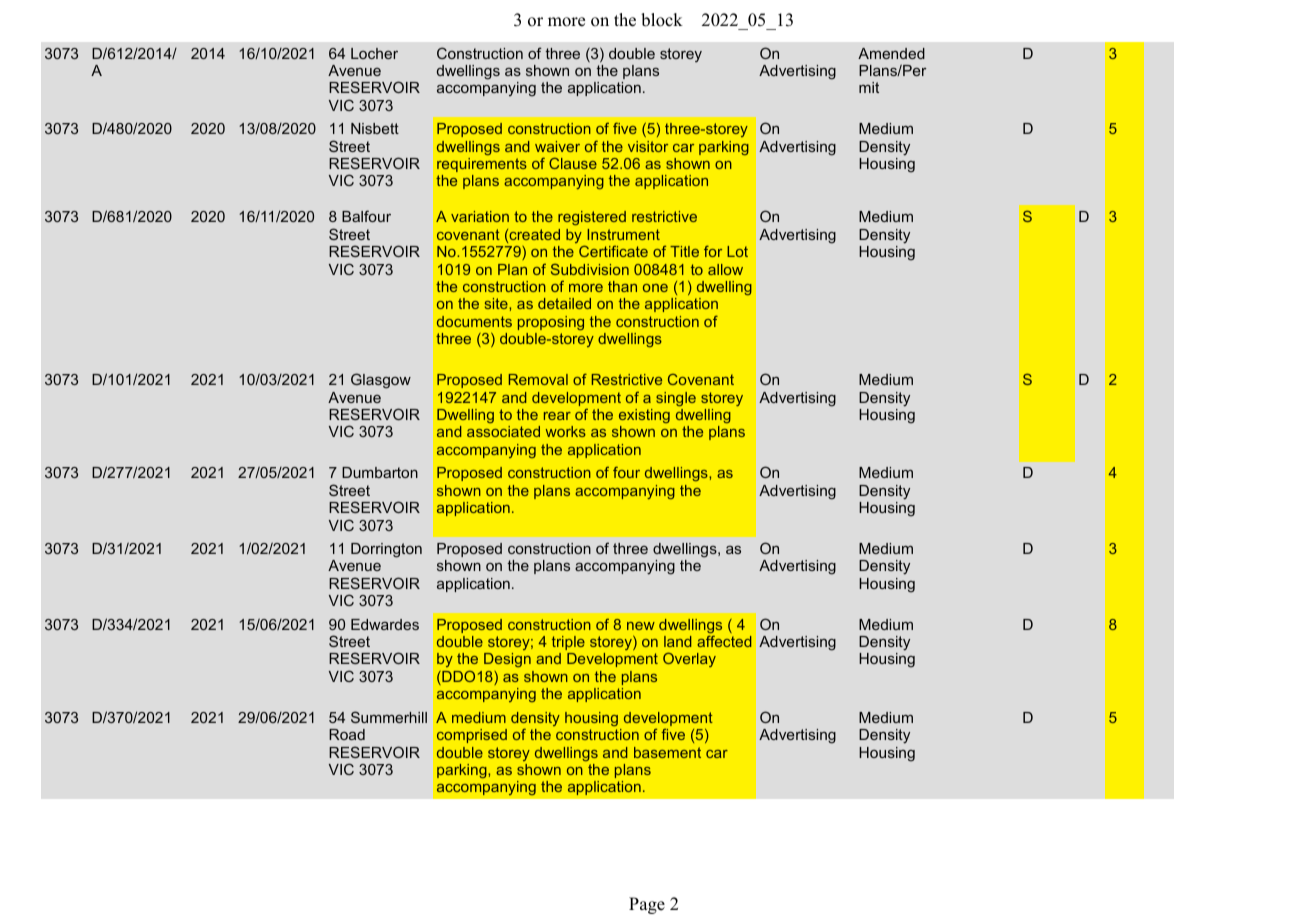 Image resolution: width=1308 pixels, height=924 pixels. Describe the element at coordinates (472, 736) in the screenshot. I see `comprised` at that location.
